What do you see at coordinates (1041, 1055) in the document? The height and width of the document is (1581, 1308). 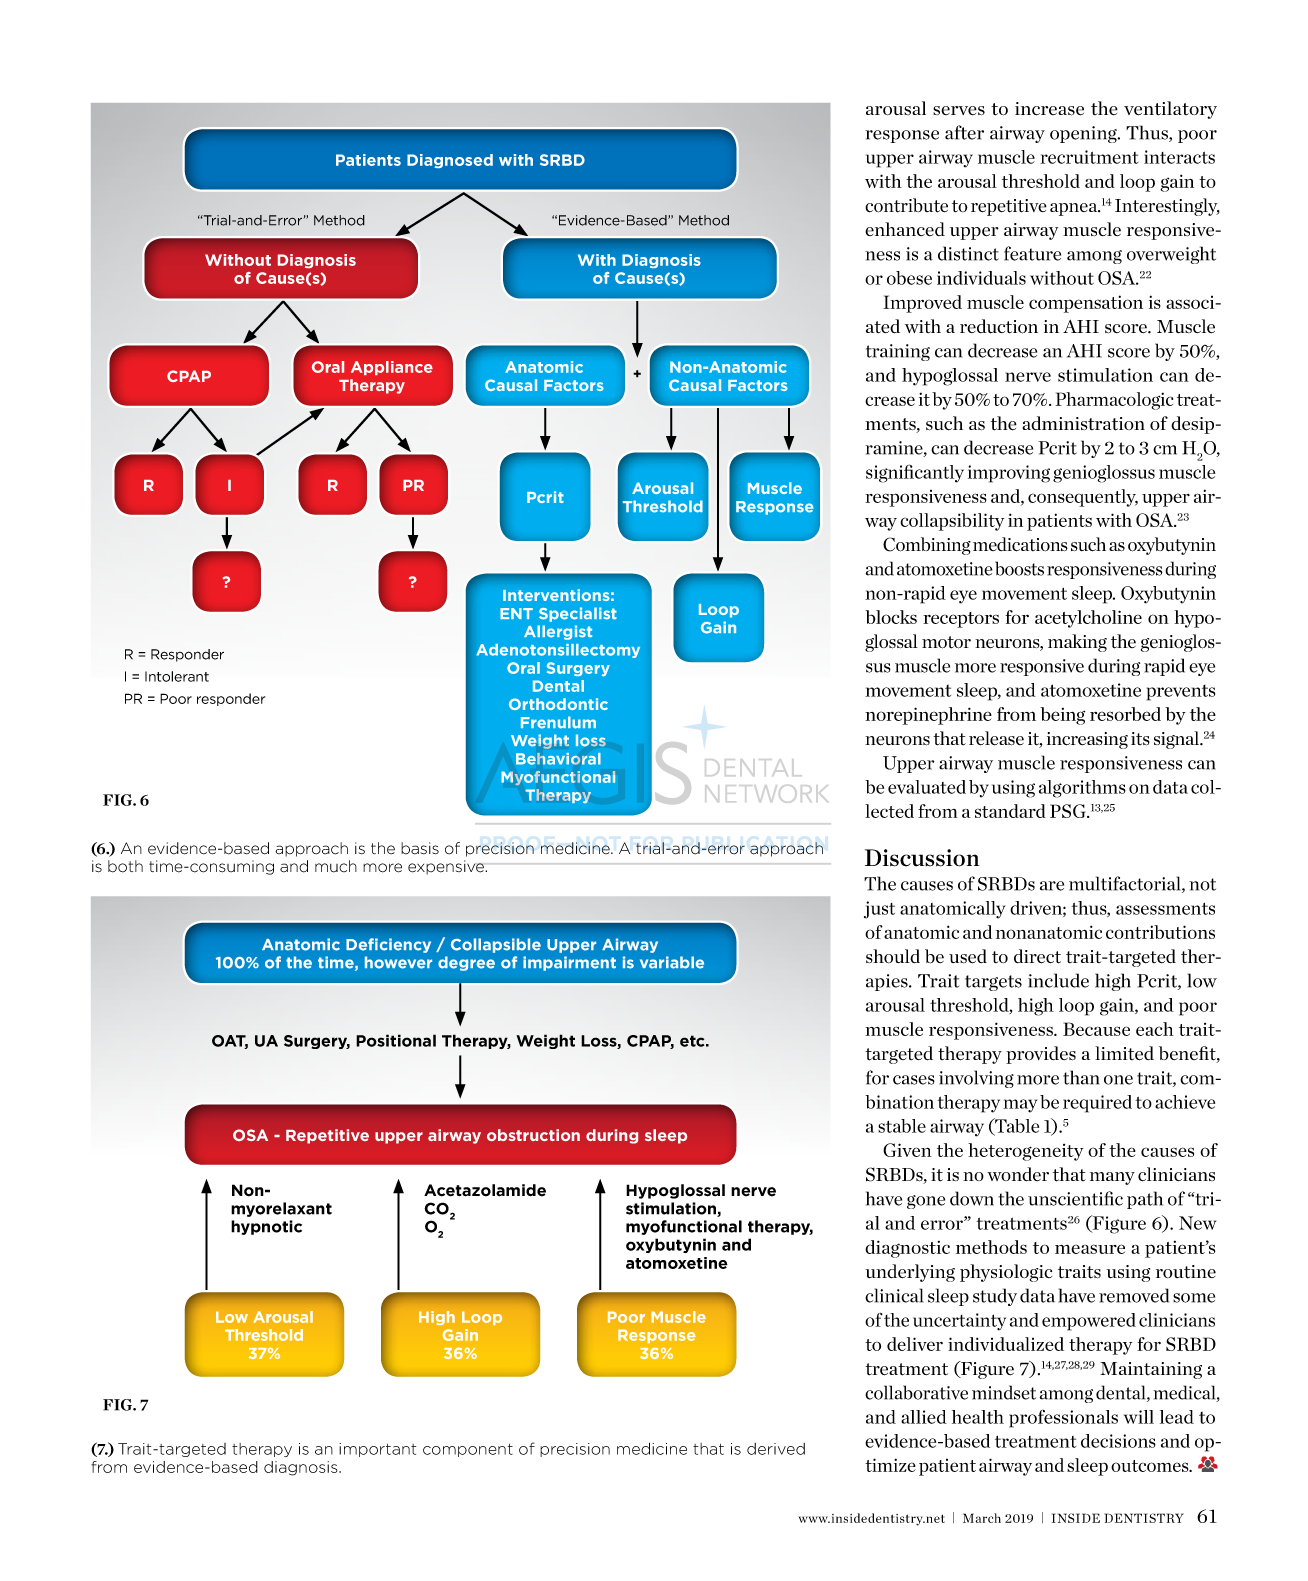 I see `provides` at bounding box center [1041, 1055].
